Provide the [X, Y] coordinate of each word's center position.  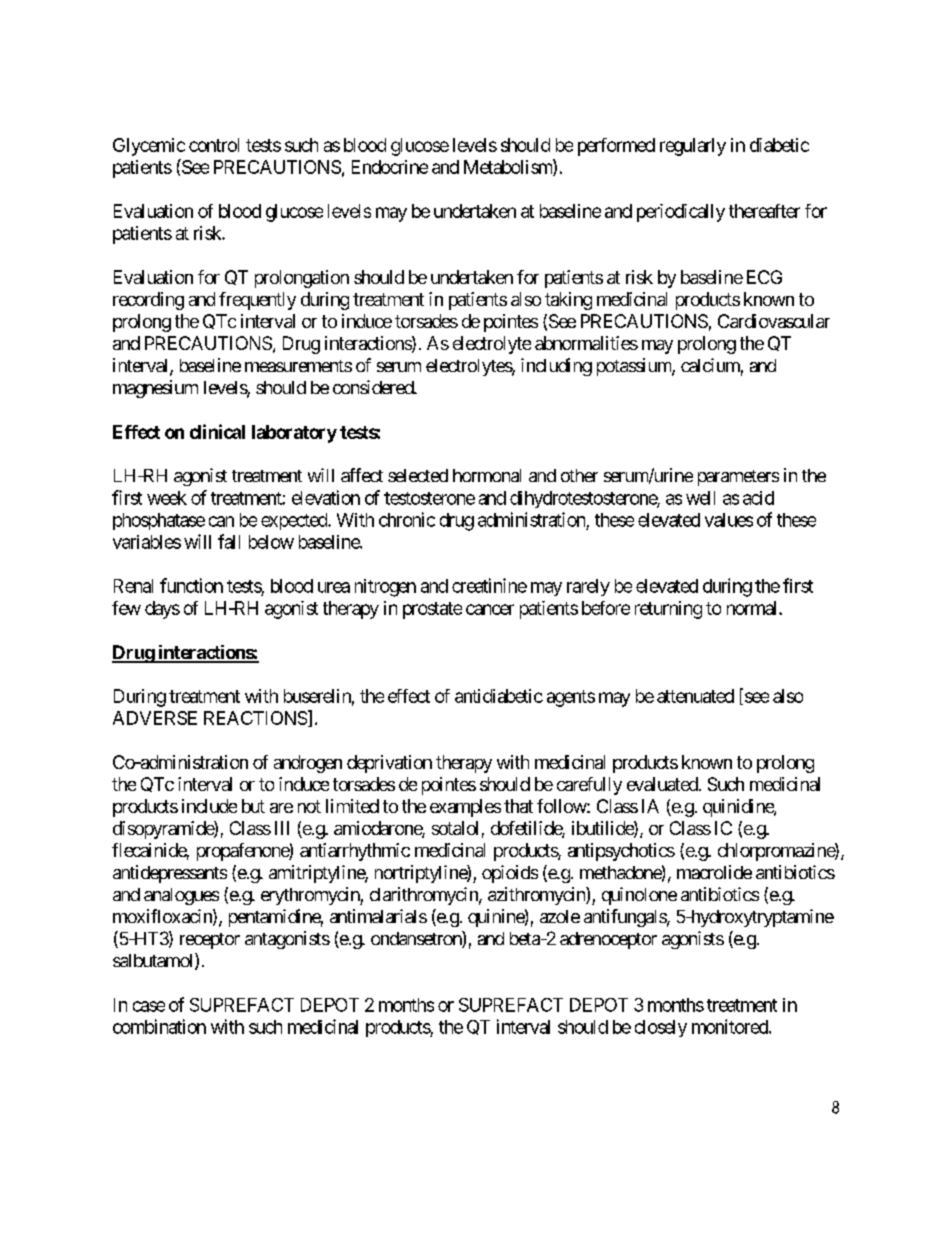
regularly [693, 147]
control [214, 145]
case [149, 1006]
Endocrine [390, 167]
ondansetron [417, 939]
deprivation [389, 764]
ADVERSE [155, 718]
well [700, 498]
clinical [217, 431]
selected [418, 475]
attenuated [695, 696]
